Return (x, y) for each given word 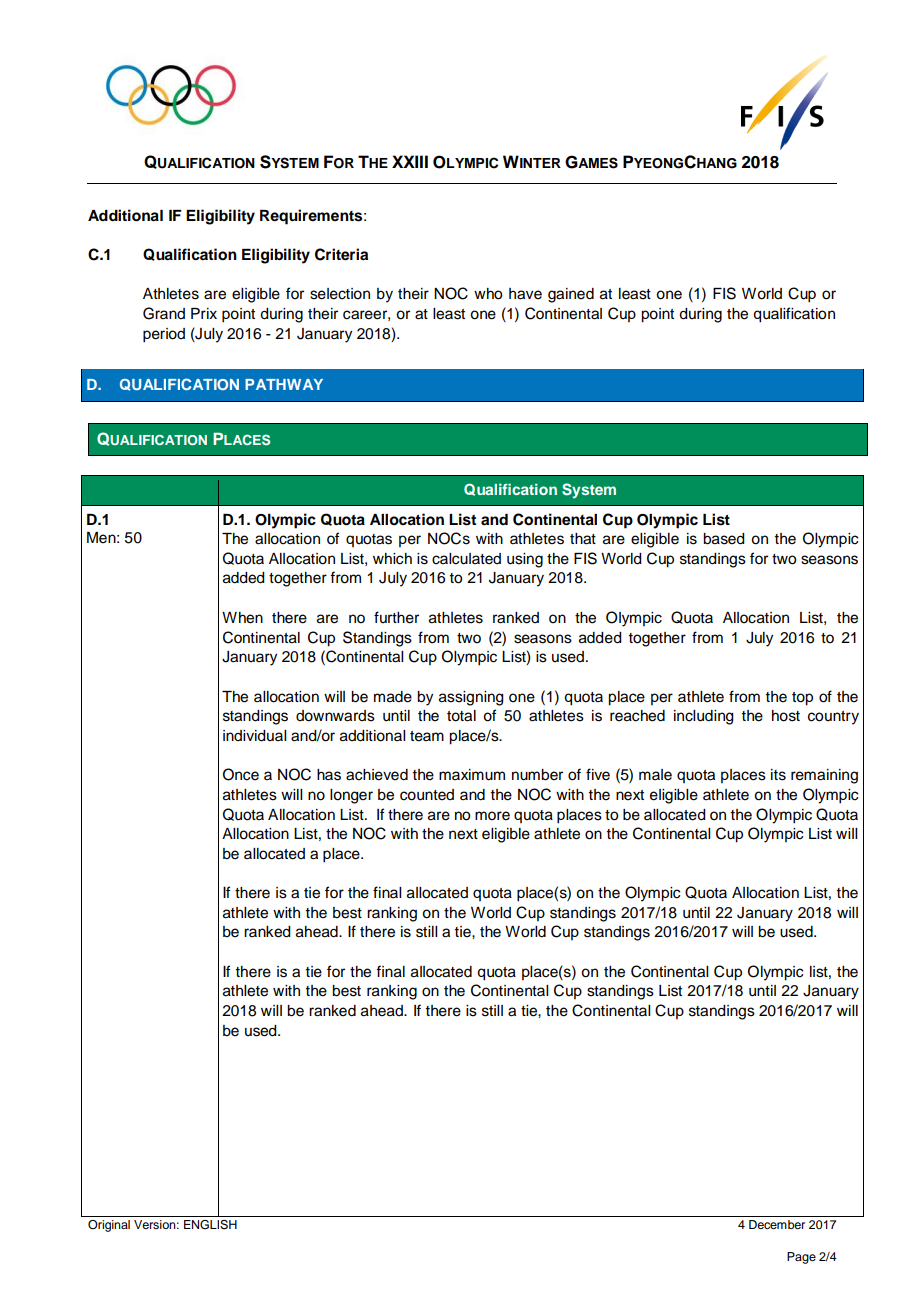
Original (109, 1226)
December (777, 1224)
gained (571, 295)
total (461, 716)
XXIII (410, 161)
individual (254, 736)
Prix (204, 313)
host (786, 716)
